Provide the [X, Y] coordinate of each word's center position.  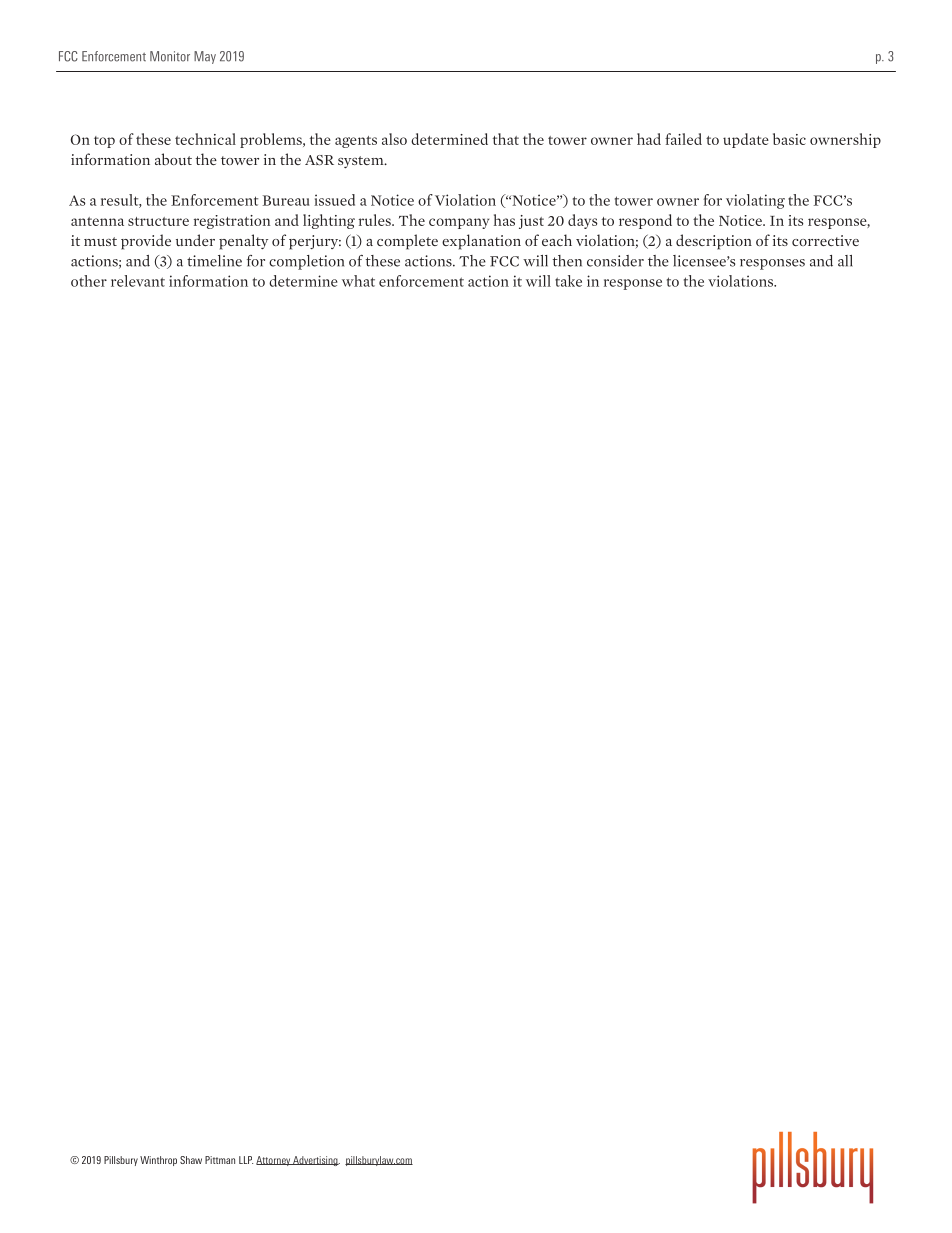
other [89, 281]
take [568, 281]
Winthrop [158, 1161]
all [845, 261]
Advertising [315, 1161]
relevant [138, 281]
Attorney [274, 1161]
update [746, 140]
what [358, 281]
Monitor [170, 56]
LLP [246, 1160]
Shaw [191, 1160]
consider [615, 261]
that [506, 139]
